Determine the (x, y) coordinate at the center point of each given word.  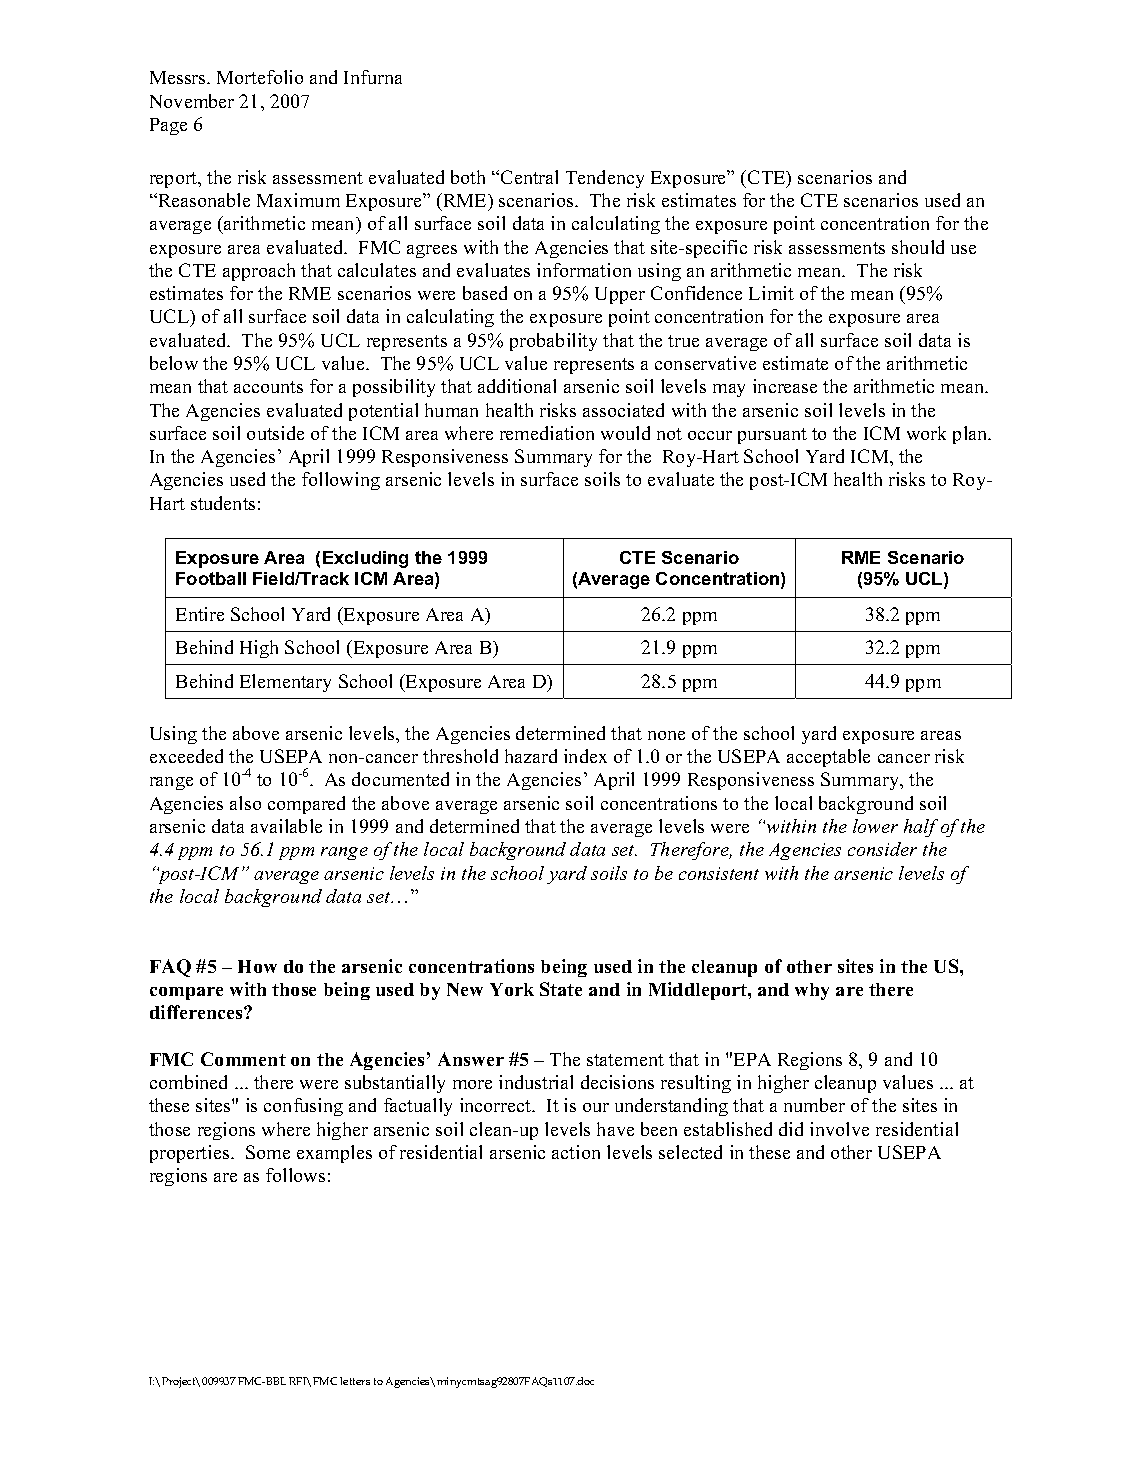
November (192, 101)
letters (355, 1381)
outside (275, 433)
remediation (547, 433)
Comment (243, 1059)
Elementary (285, 683)
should (918, 247)
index (585, 756)
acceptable (828, 758)
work (926, 433)
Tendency (605, 179)
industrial (536, 1082)
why (812, 991)
